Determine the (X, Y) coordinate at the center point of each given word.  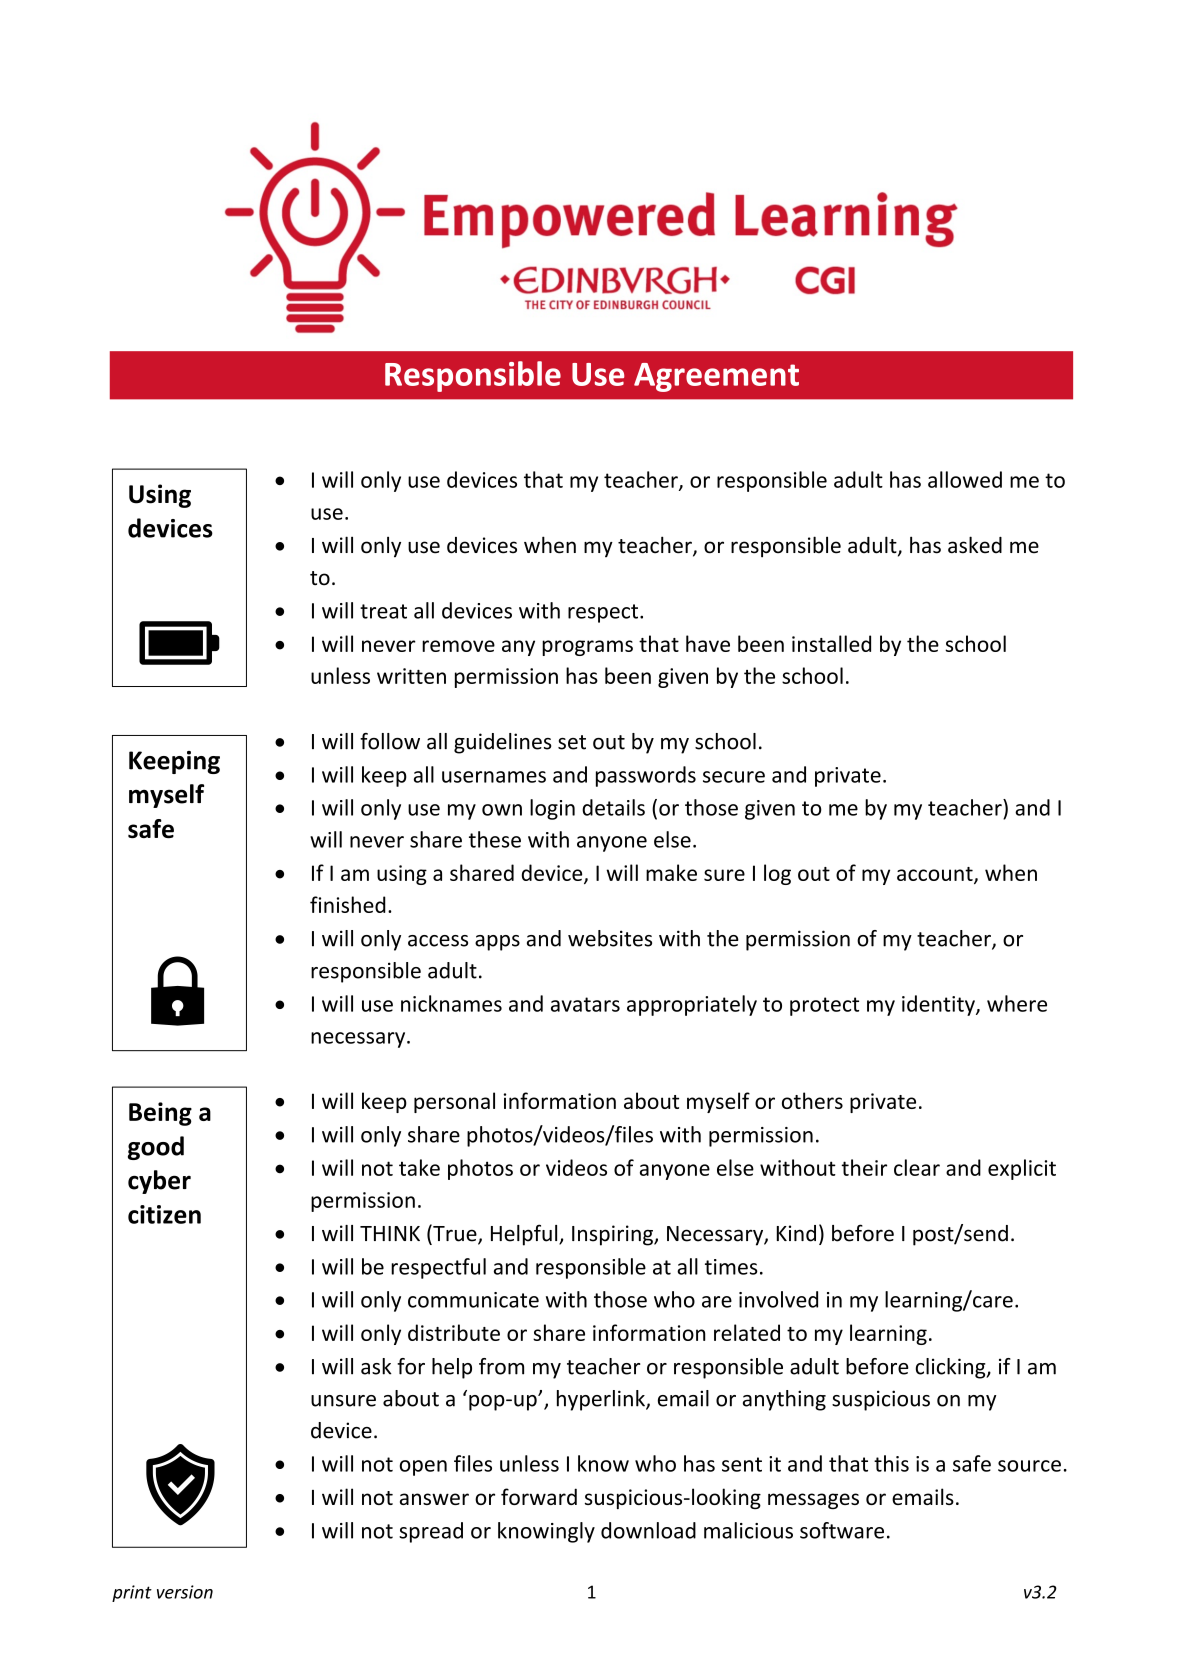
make (671, 872)
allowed (965, 479)
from (501, 1366)
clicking (951, 1368)
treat (383, 611)
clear (917, 1167)
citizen (164, 1214)
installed (831, 643)
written (411, 676)
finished (348, 904)
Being (160, 1114)
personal (454, 1102)
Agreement (716, 377)
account (936, 875)
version (185, 1592)
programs (587, 648)
